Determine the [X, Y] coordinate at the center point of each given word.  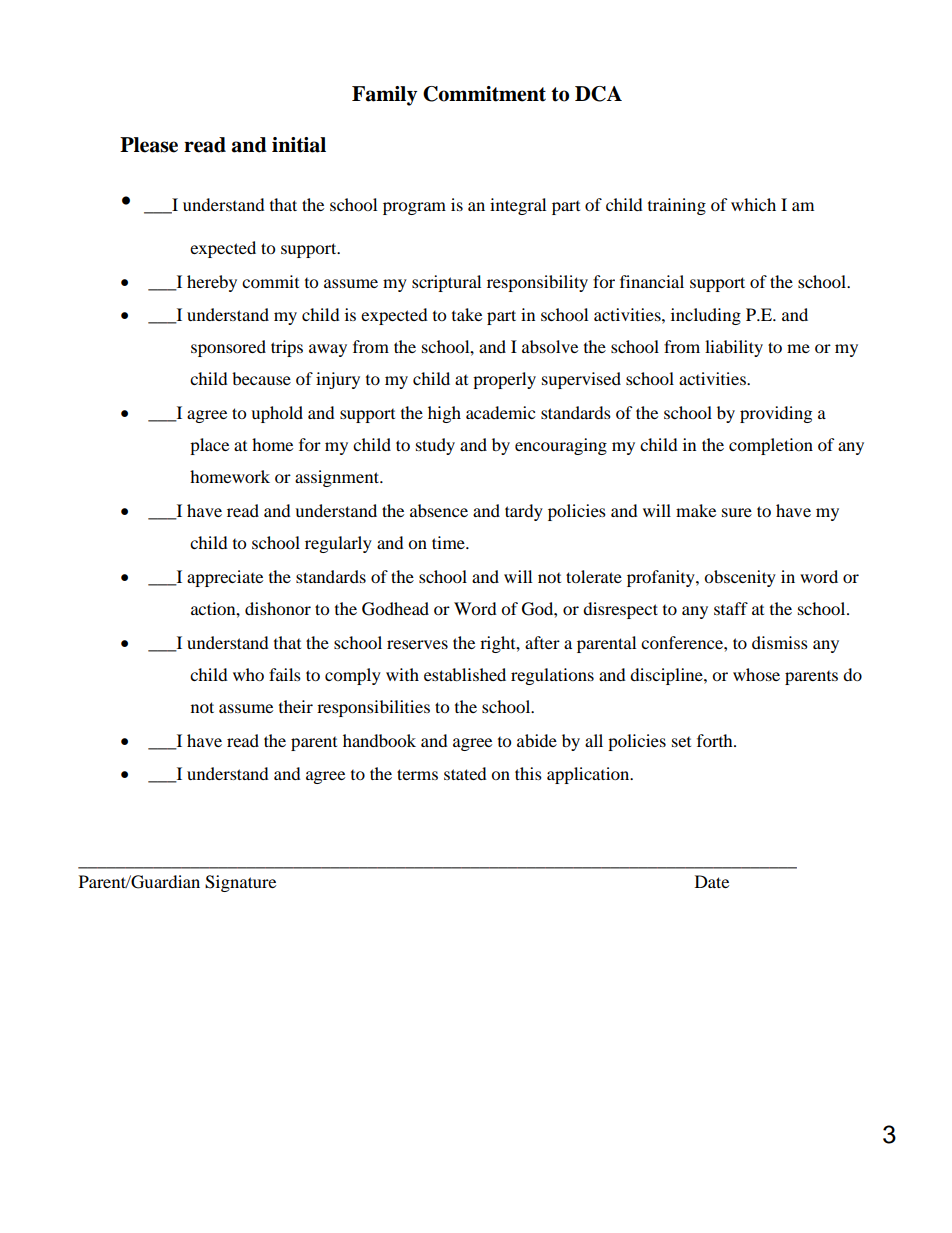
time [449, 542]
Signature [240, 883]
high [444, 414]
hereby [212, 283]
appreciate [225, 578]
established [465, 674]
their [296, 706]
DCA [598, 94]
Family [384, 96]
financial [652, 281]
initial [299, 145]
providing [776, 414]
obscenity [740, 578]
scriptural [446, 283]
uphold [277, 414]
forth [716, 740]
